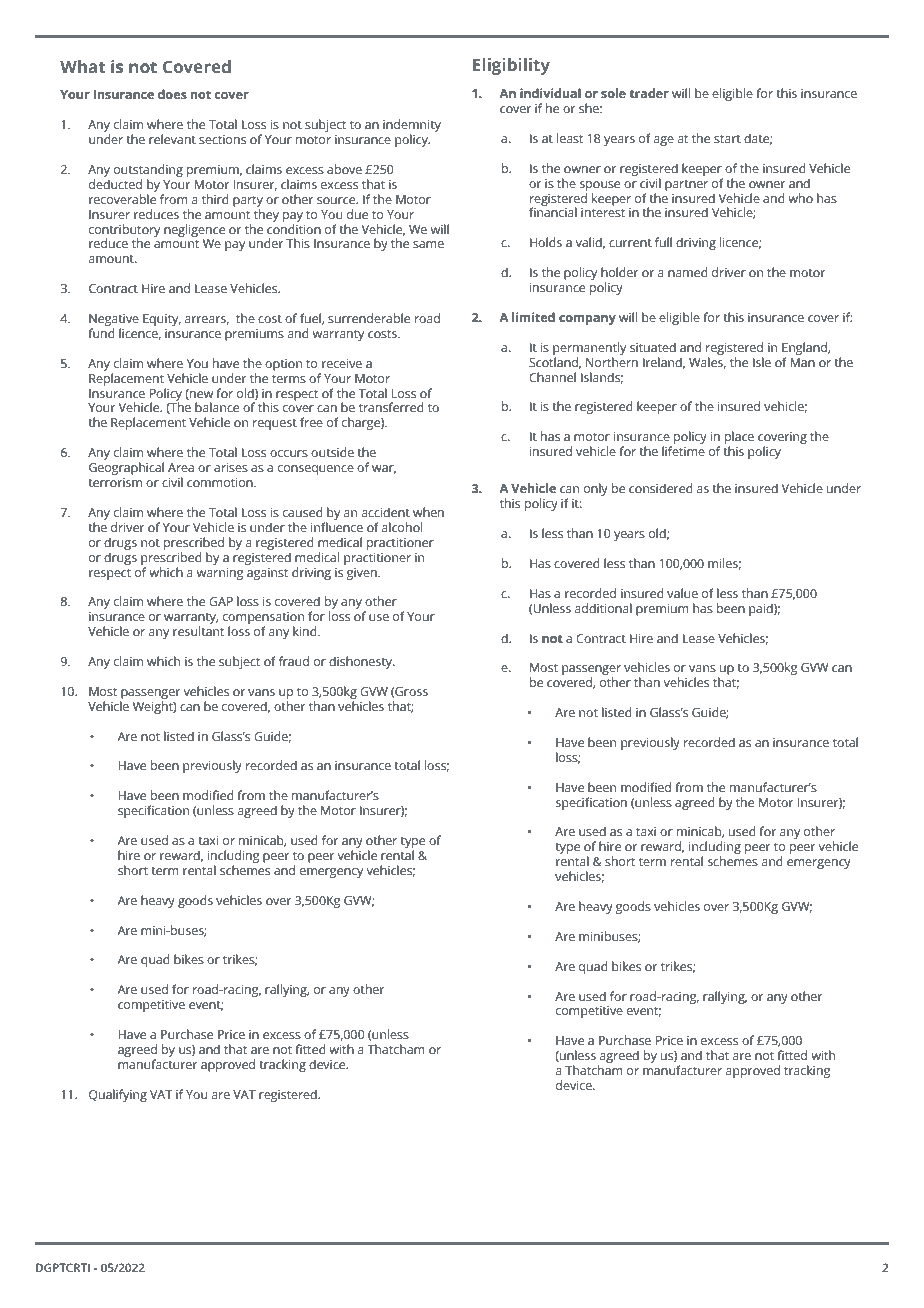 This screenshot has width=924, height=1308. I want to click on warning, so click(220, 574).
